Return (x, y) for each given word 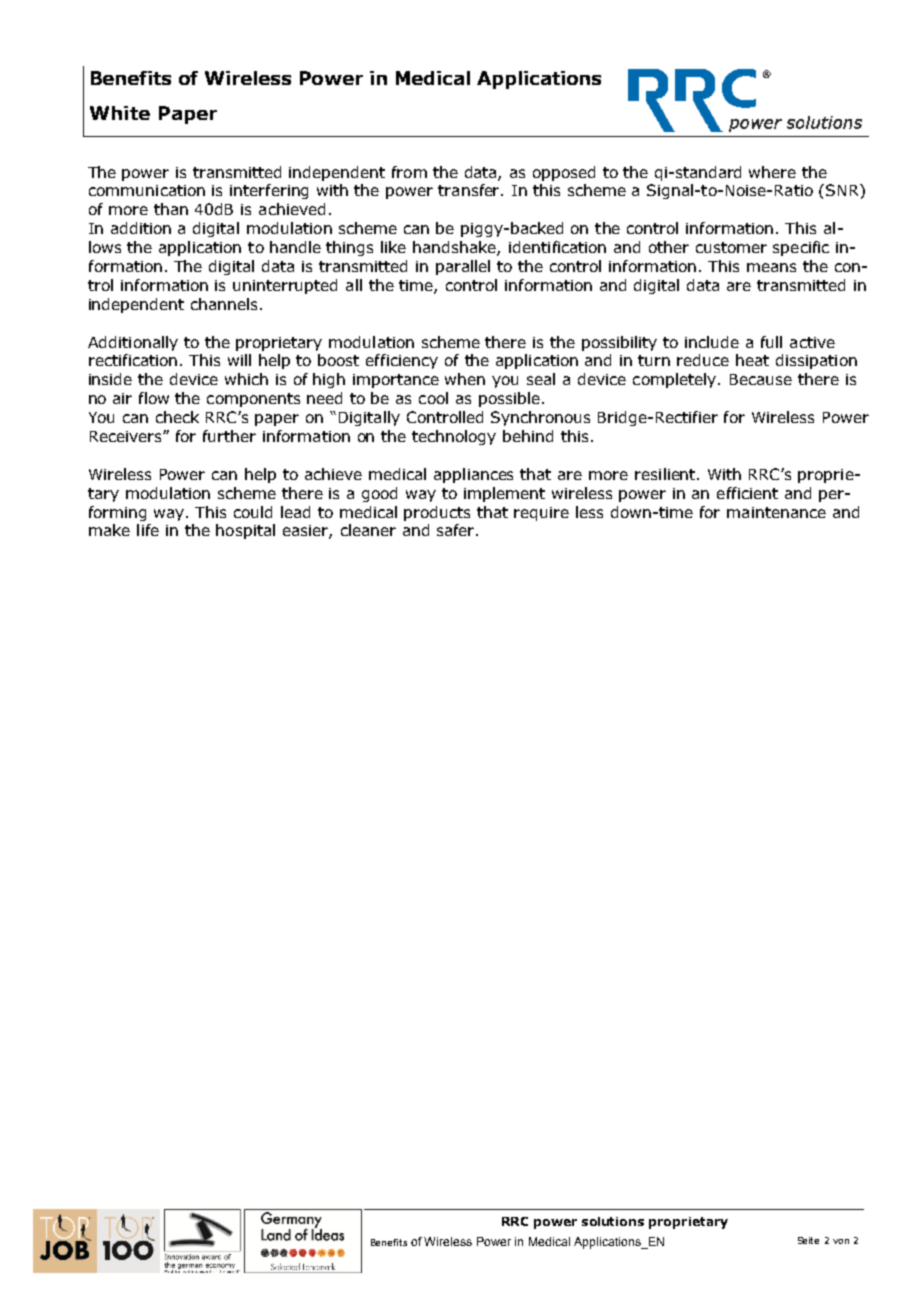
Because (761, 379)
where (772, 172)
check (177, 417)
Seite (808, 1240)
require (541, 514)
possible (509, 399)
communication (147, 190)
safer (457, 530)
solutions (613, 1221)
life (148, 530)
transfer (470, 190)
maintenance (776, 512)
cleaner (368, 530)
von (841, 1241)
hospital (245, 531)
